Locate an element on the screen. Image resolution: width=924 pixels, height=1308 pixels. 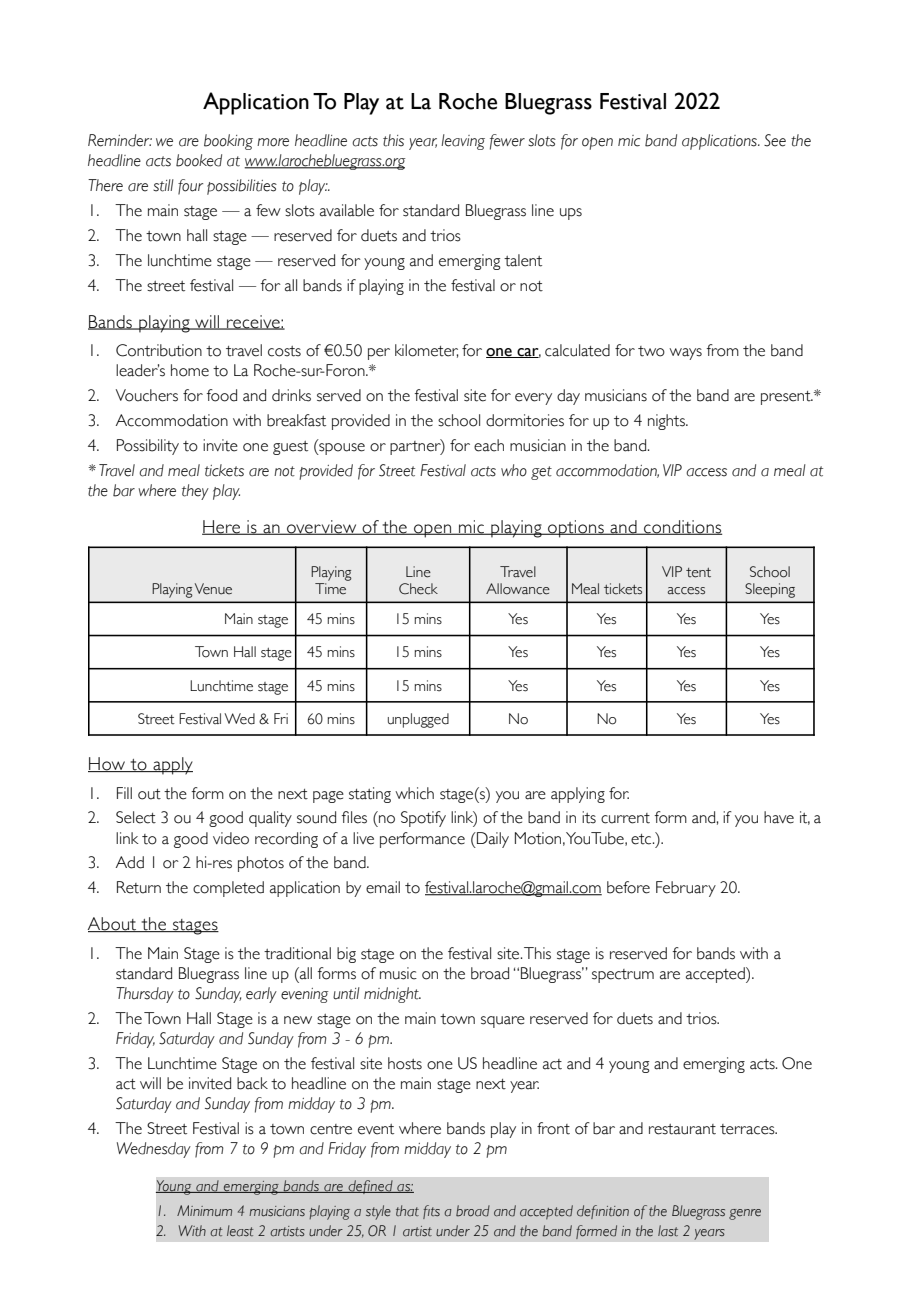
Possibility is located at coordinates (148, 447).
